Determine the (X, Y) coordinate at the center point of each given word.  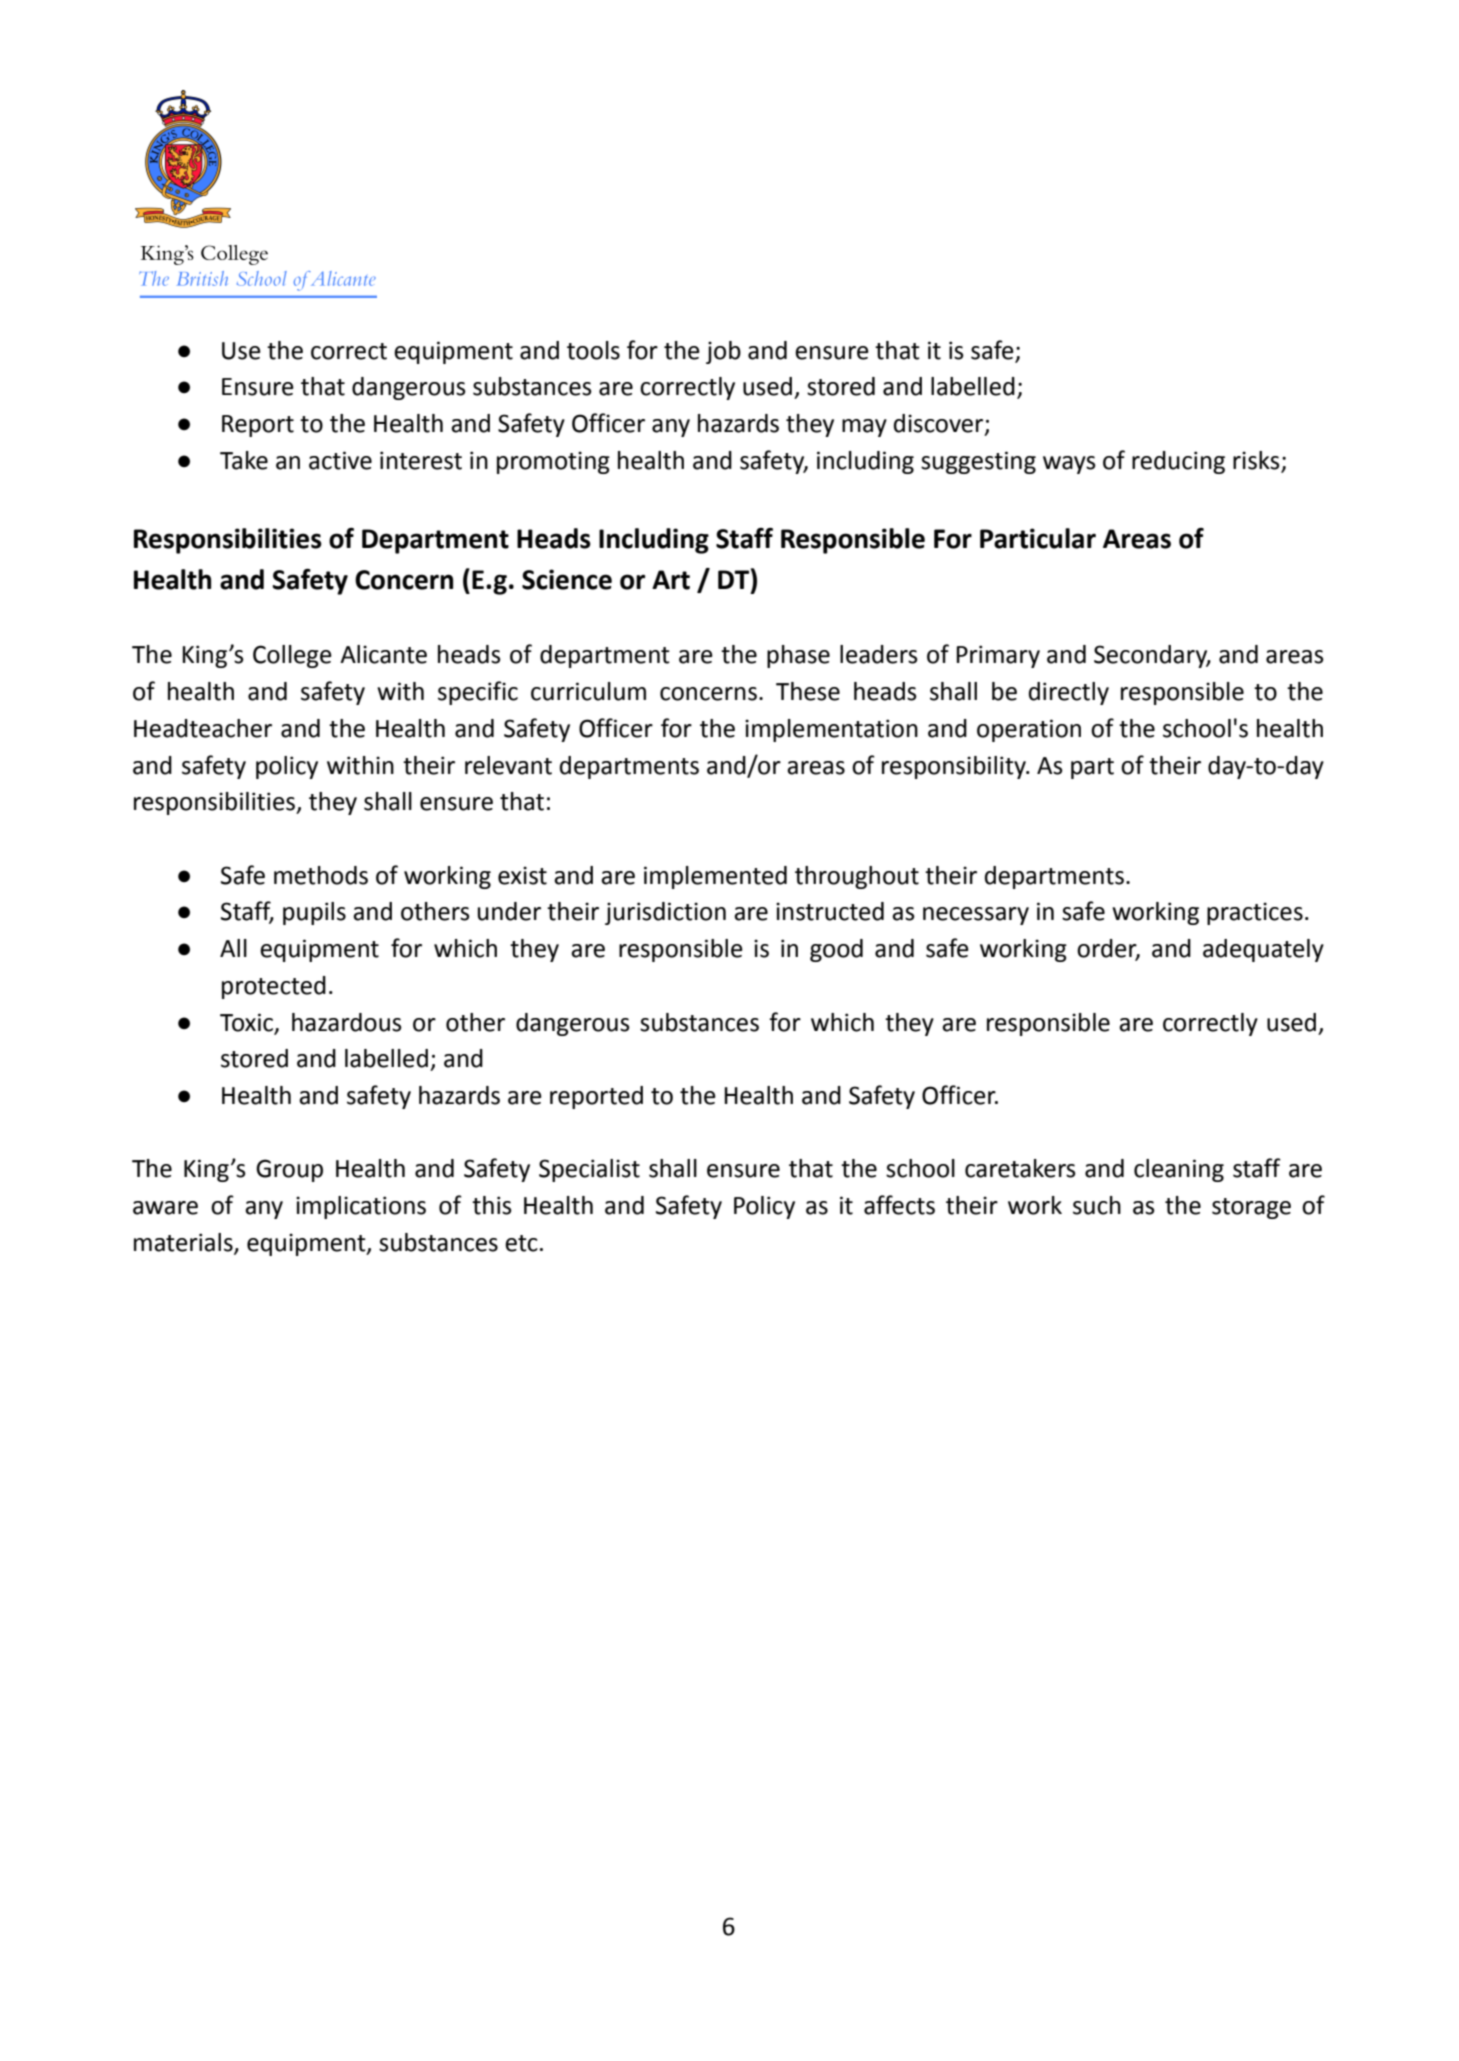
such (1097, 1205)
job (723, 352)
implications (361, 1207)
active (340, 460)
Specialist (589, 1170)
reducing (1178, 462)
